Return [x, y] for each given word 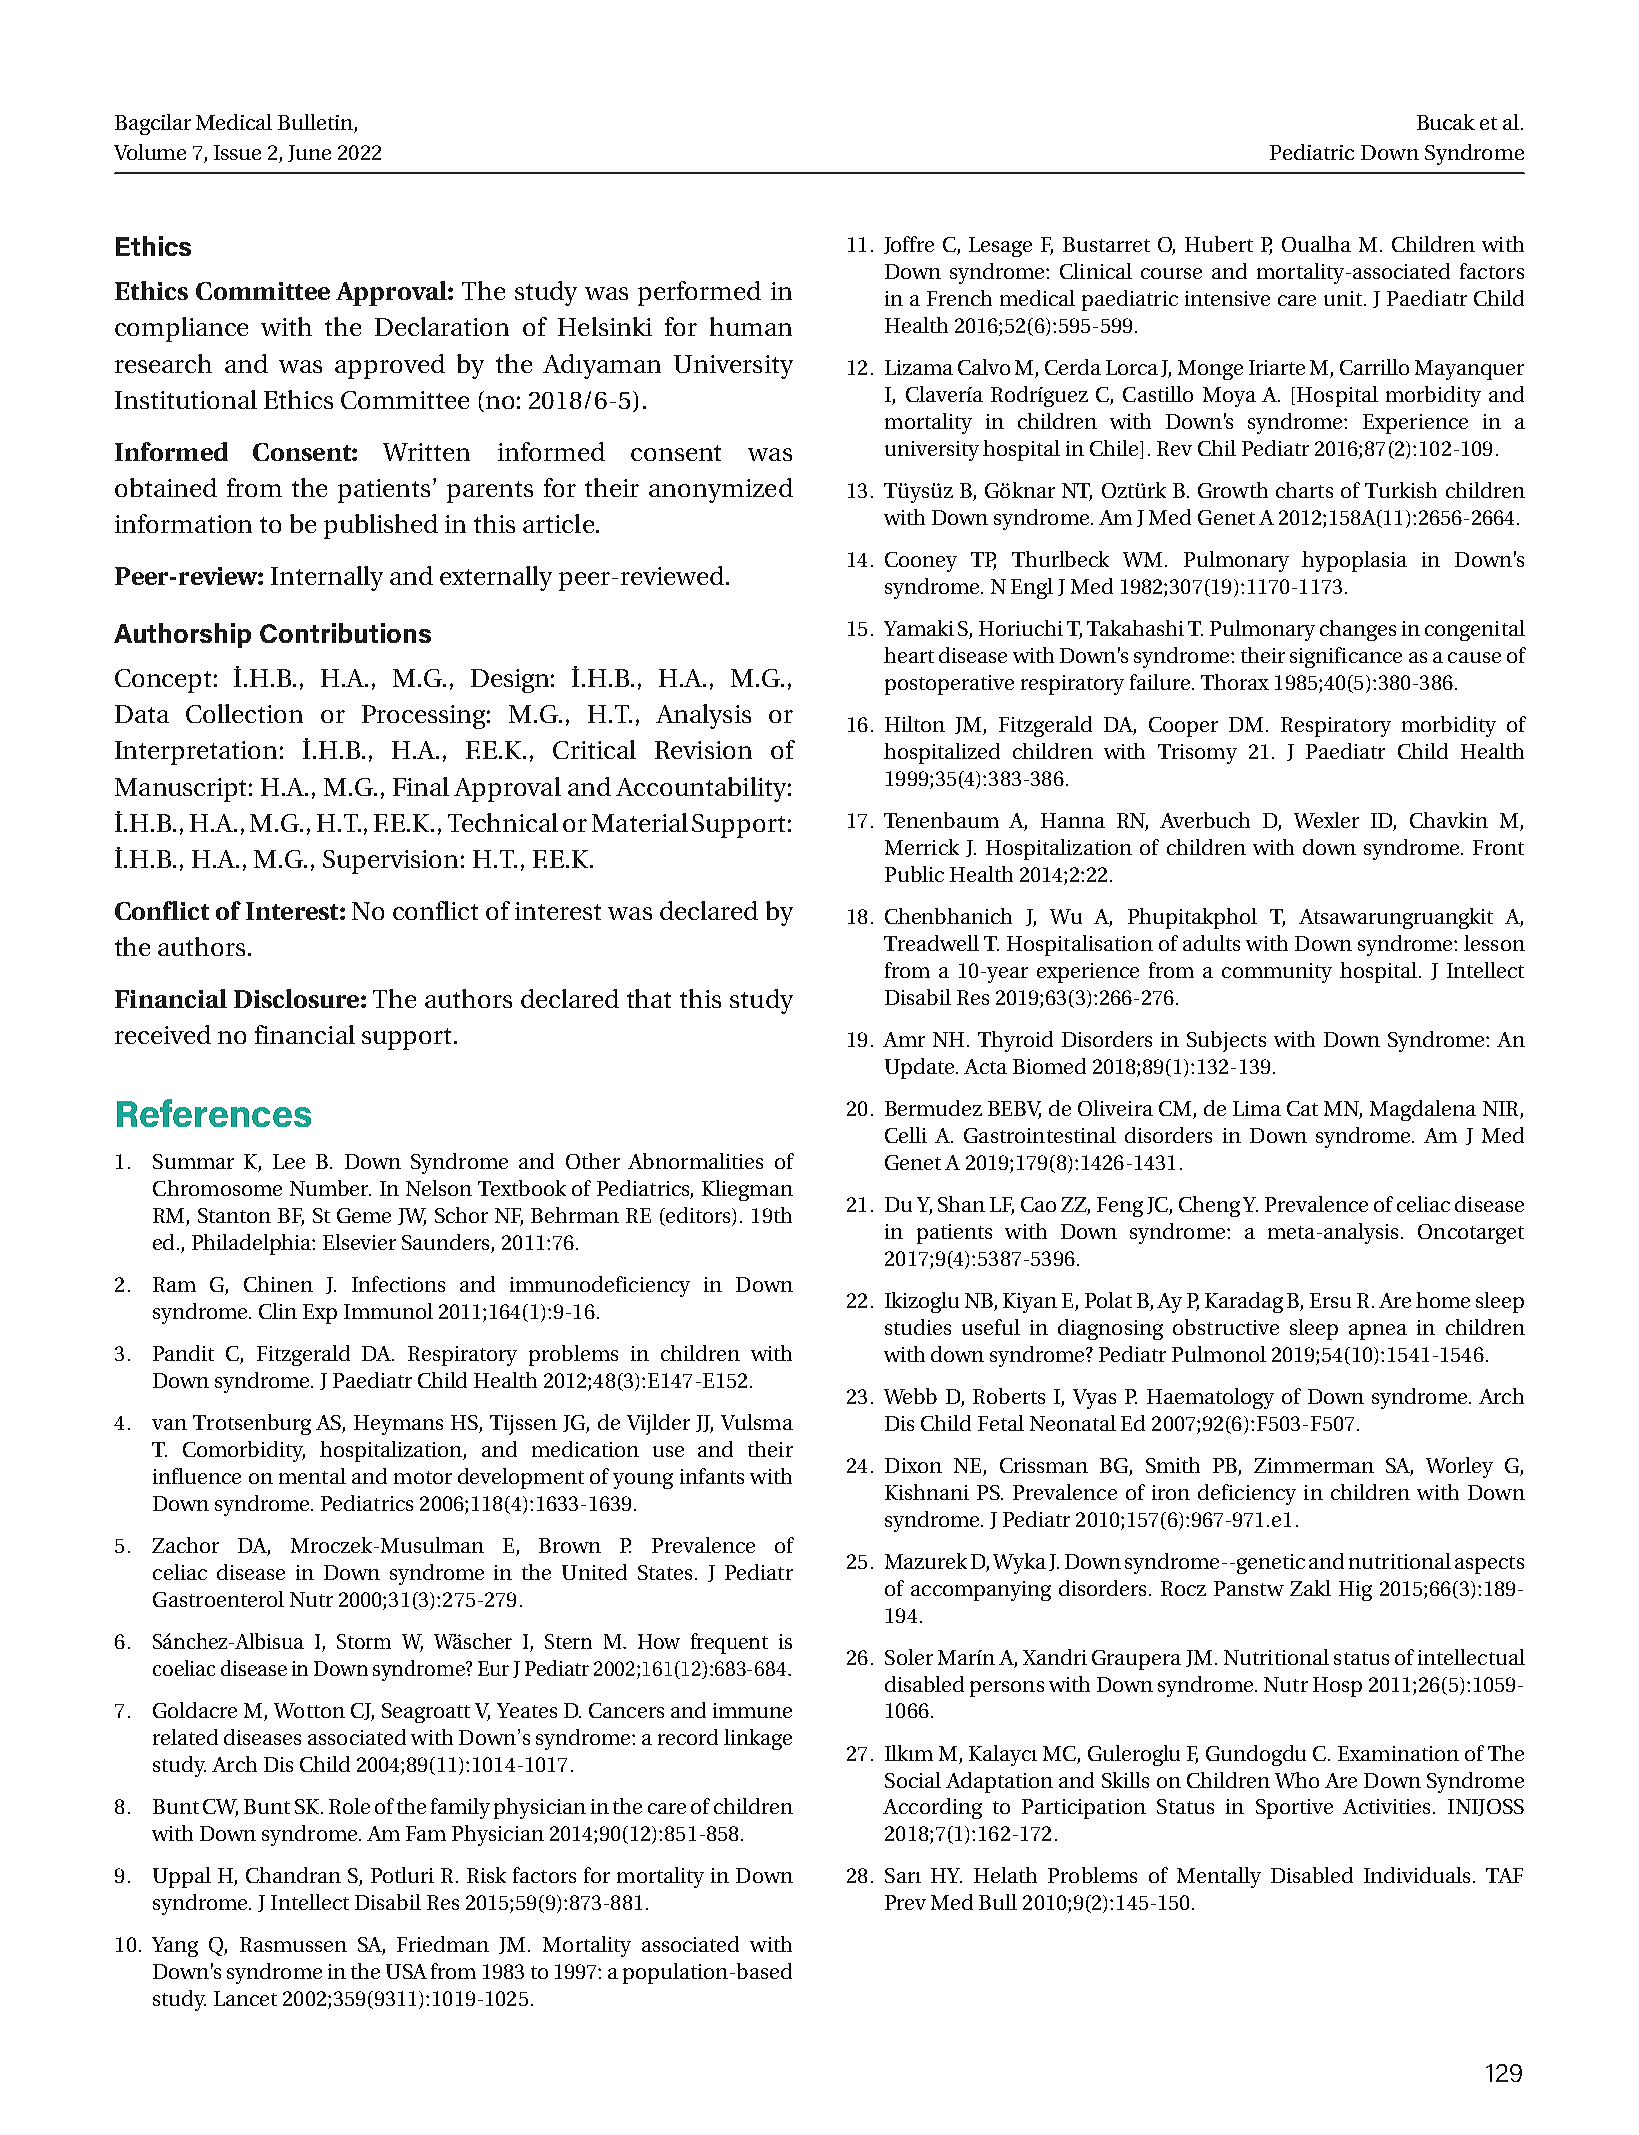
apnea [1378, 1332]
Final [421, 786]
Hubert [1219, 244]
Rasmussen [293, 1944]
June [309, 153]
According [932, 1808]
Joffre [909, 245]
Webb [910, 1396]
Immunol [388, 1311]
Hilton [915, 724]
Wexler [1326, 820]
